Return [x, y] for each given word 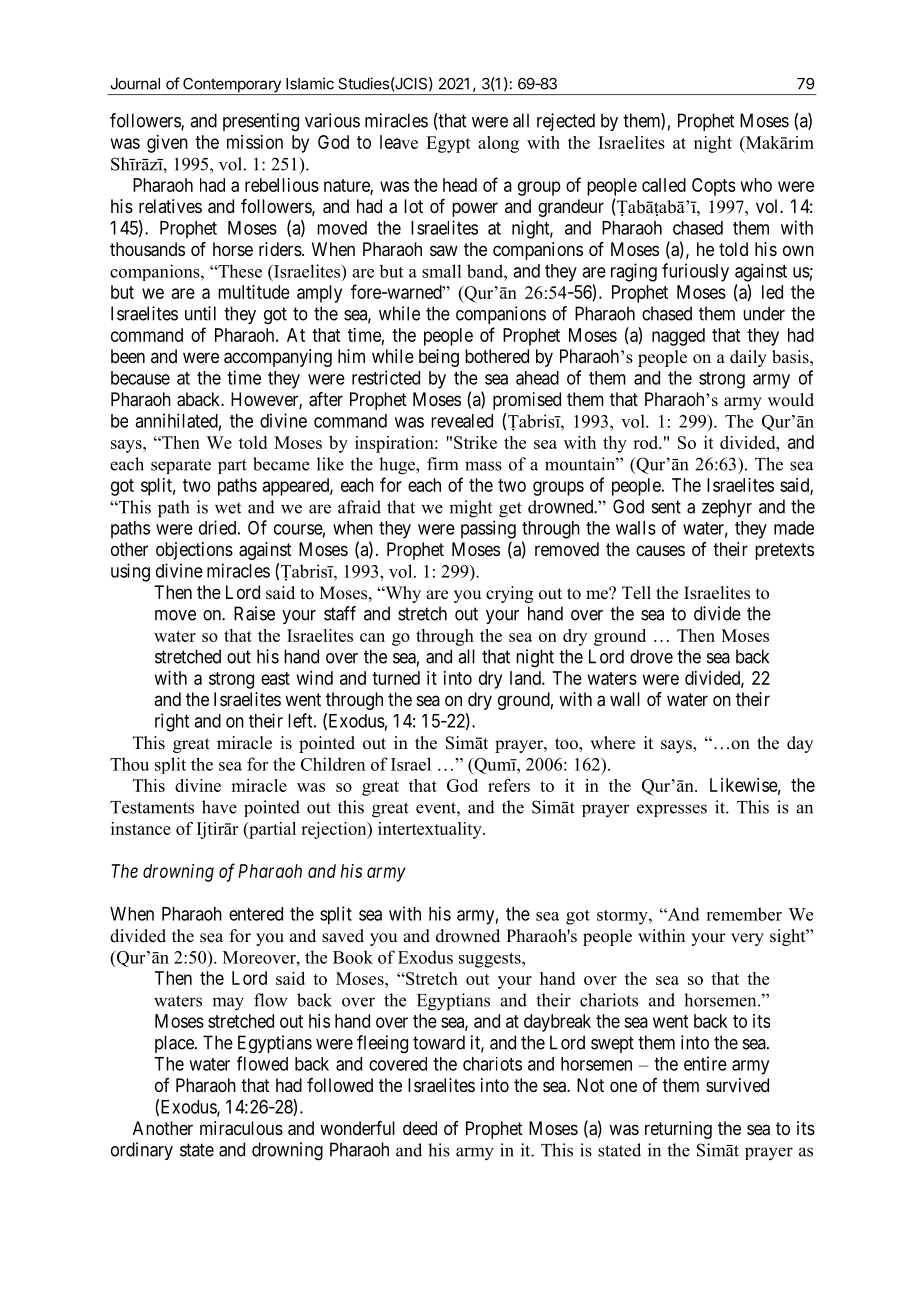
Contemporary [232, 86]
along [498, 144]
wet [228, 508]
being [439, 358]
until [200, 313]
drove [651, 656]
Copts [713, 187]
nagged [678, 337]
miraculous [241, 1128]
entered [256, 914]
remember [744, 914]
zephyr [727, 508]
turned [396, 678]
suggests [491, 960]
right [172, 722]
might [470, 509]
